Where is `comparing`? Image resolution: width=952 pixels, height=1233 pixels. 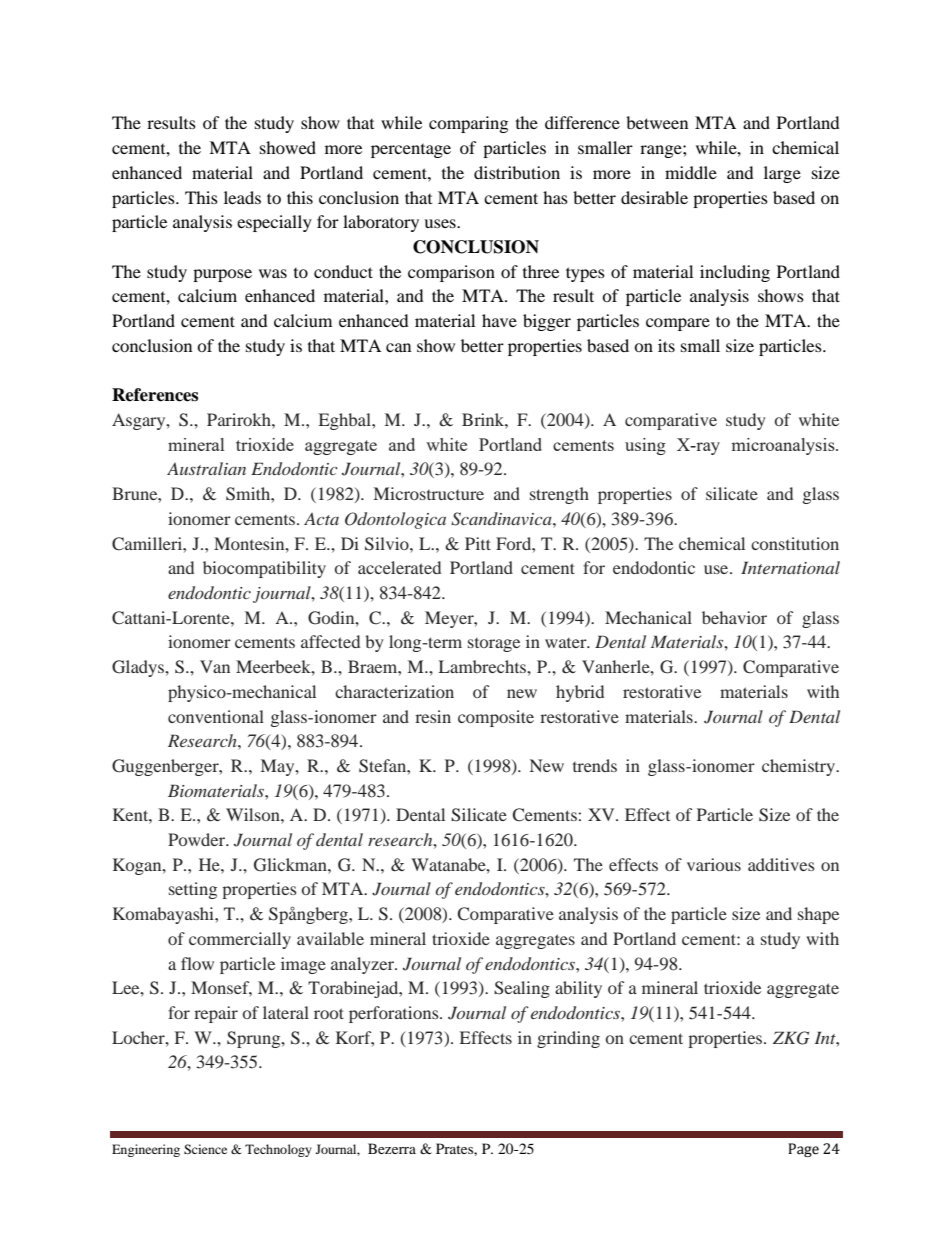 comparing is located at coordinates (468, 124).
